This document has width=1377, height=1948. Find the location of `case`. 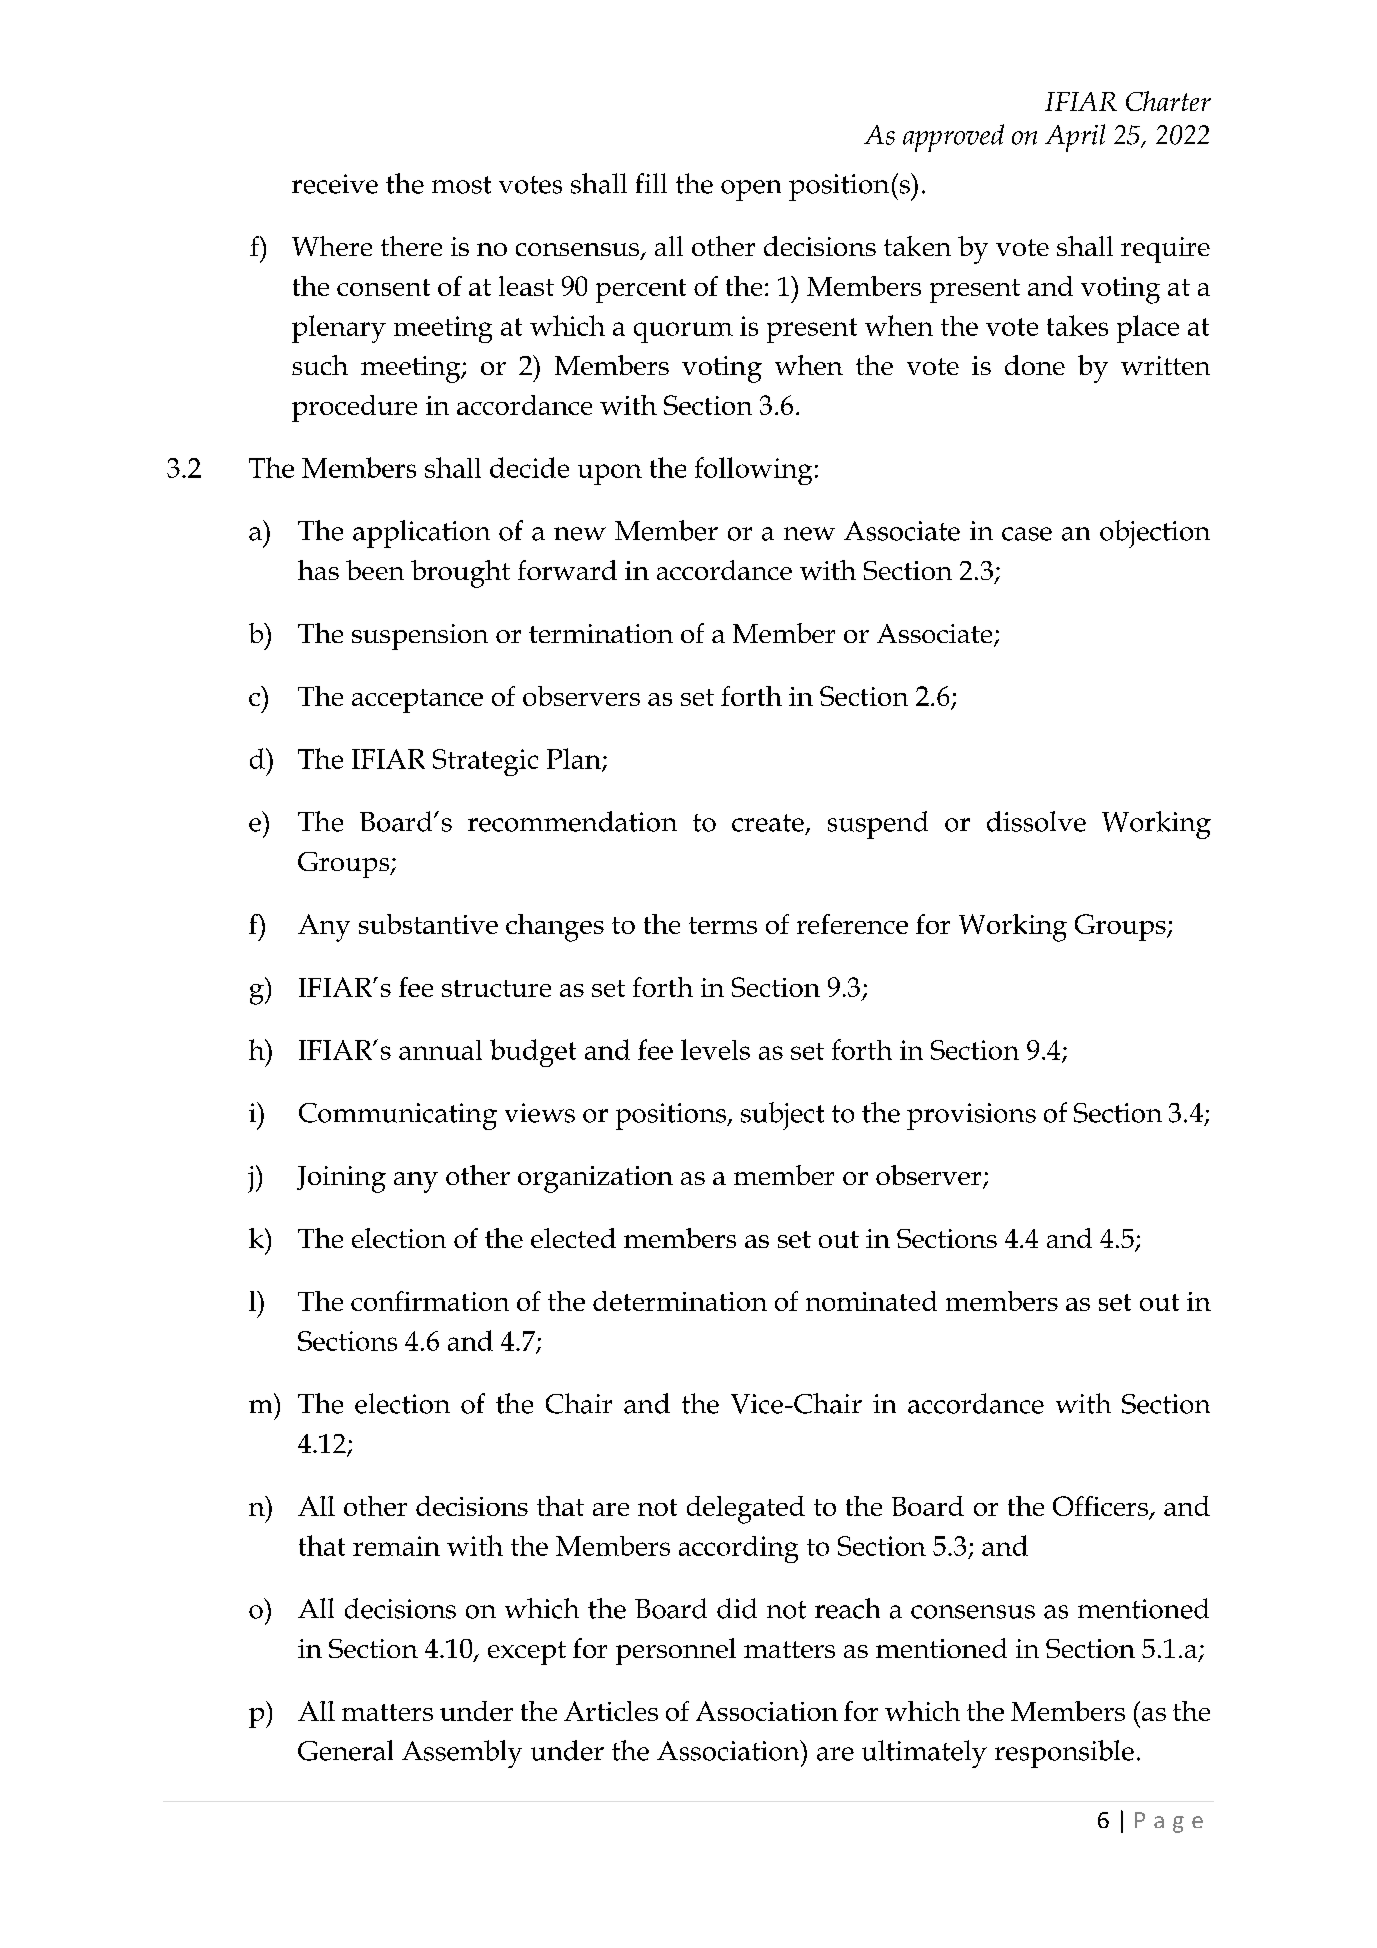

case is located at coordinates (1027, 534).
